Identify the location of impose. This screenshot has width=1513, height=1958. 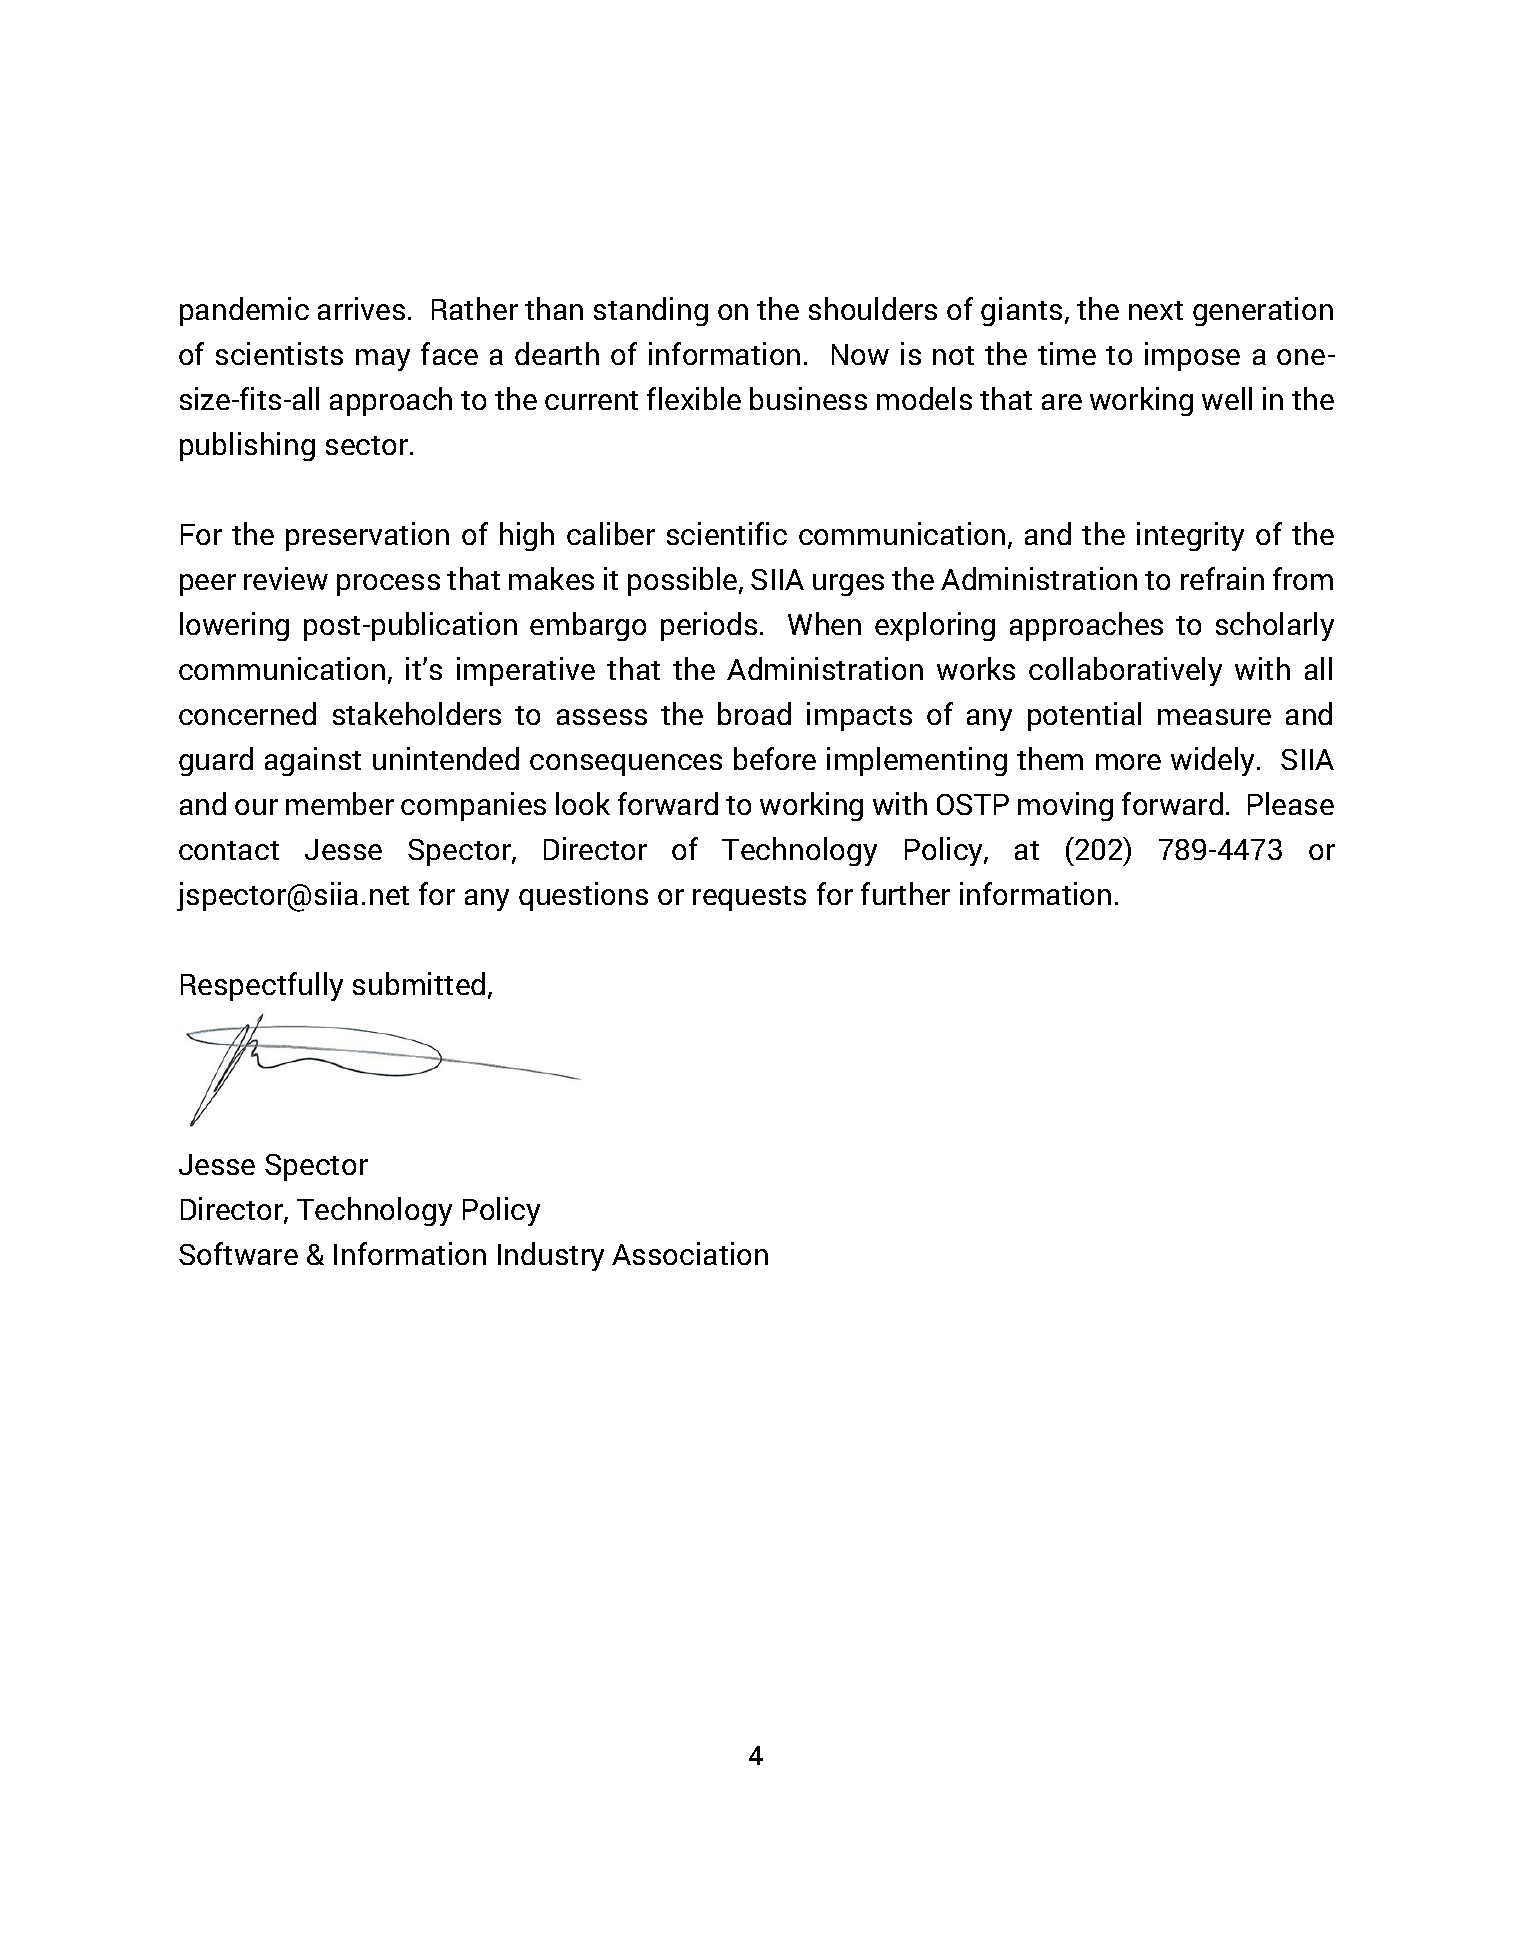
(1192, 356).
